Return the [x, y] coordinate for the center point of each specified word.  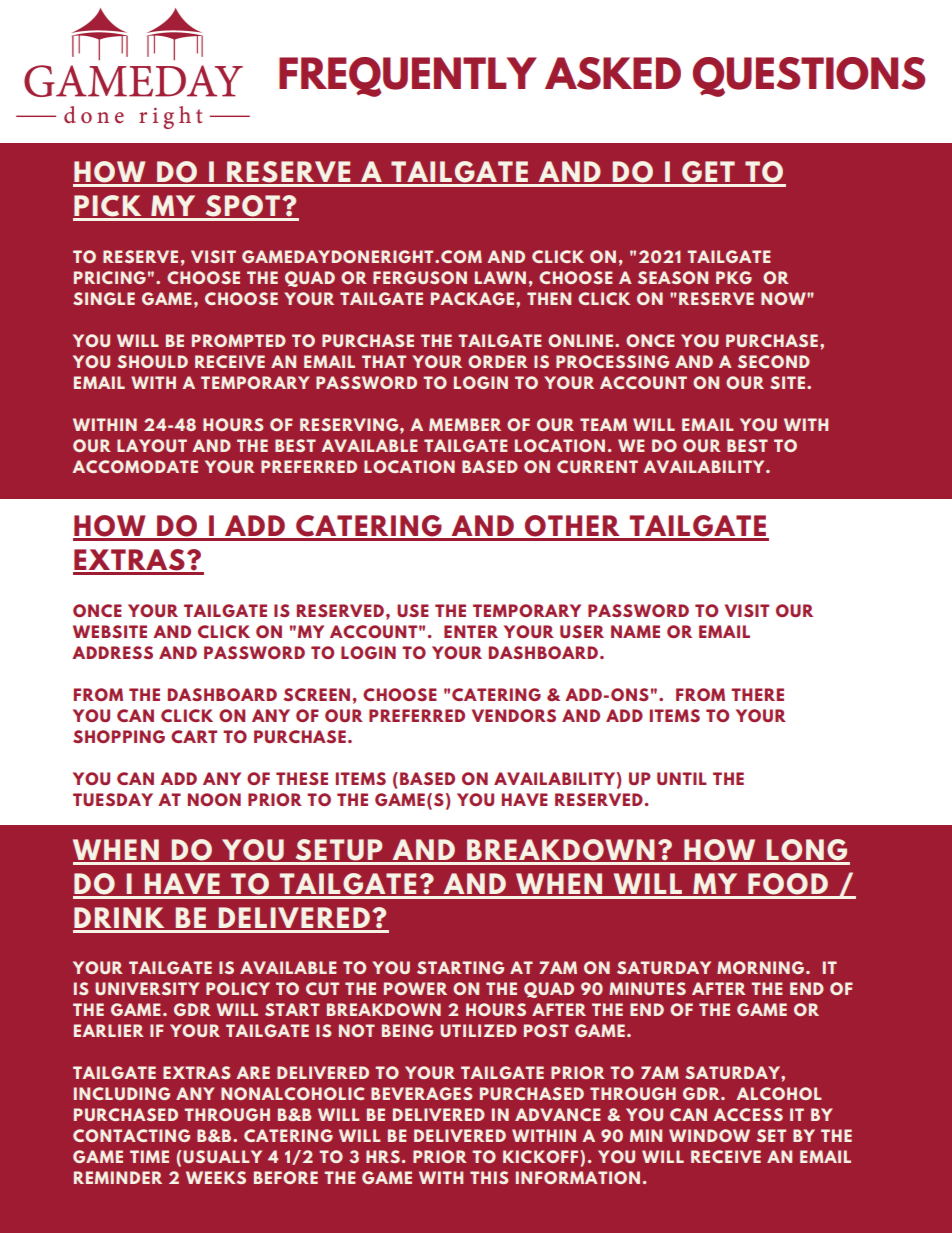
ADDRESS [112, 652]
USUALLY [222, 1156]
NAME [635, 631]
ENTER [471, 631]
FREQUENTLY [408, 77]
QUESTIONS [809, 77]
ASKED [613, 73]
